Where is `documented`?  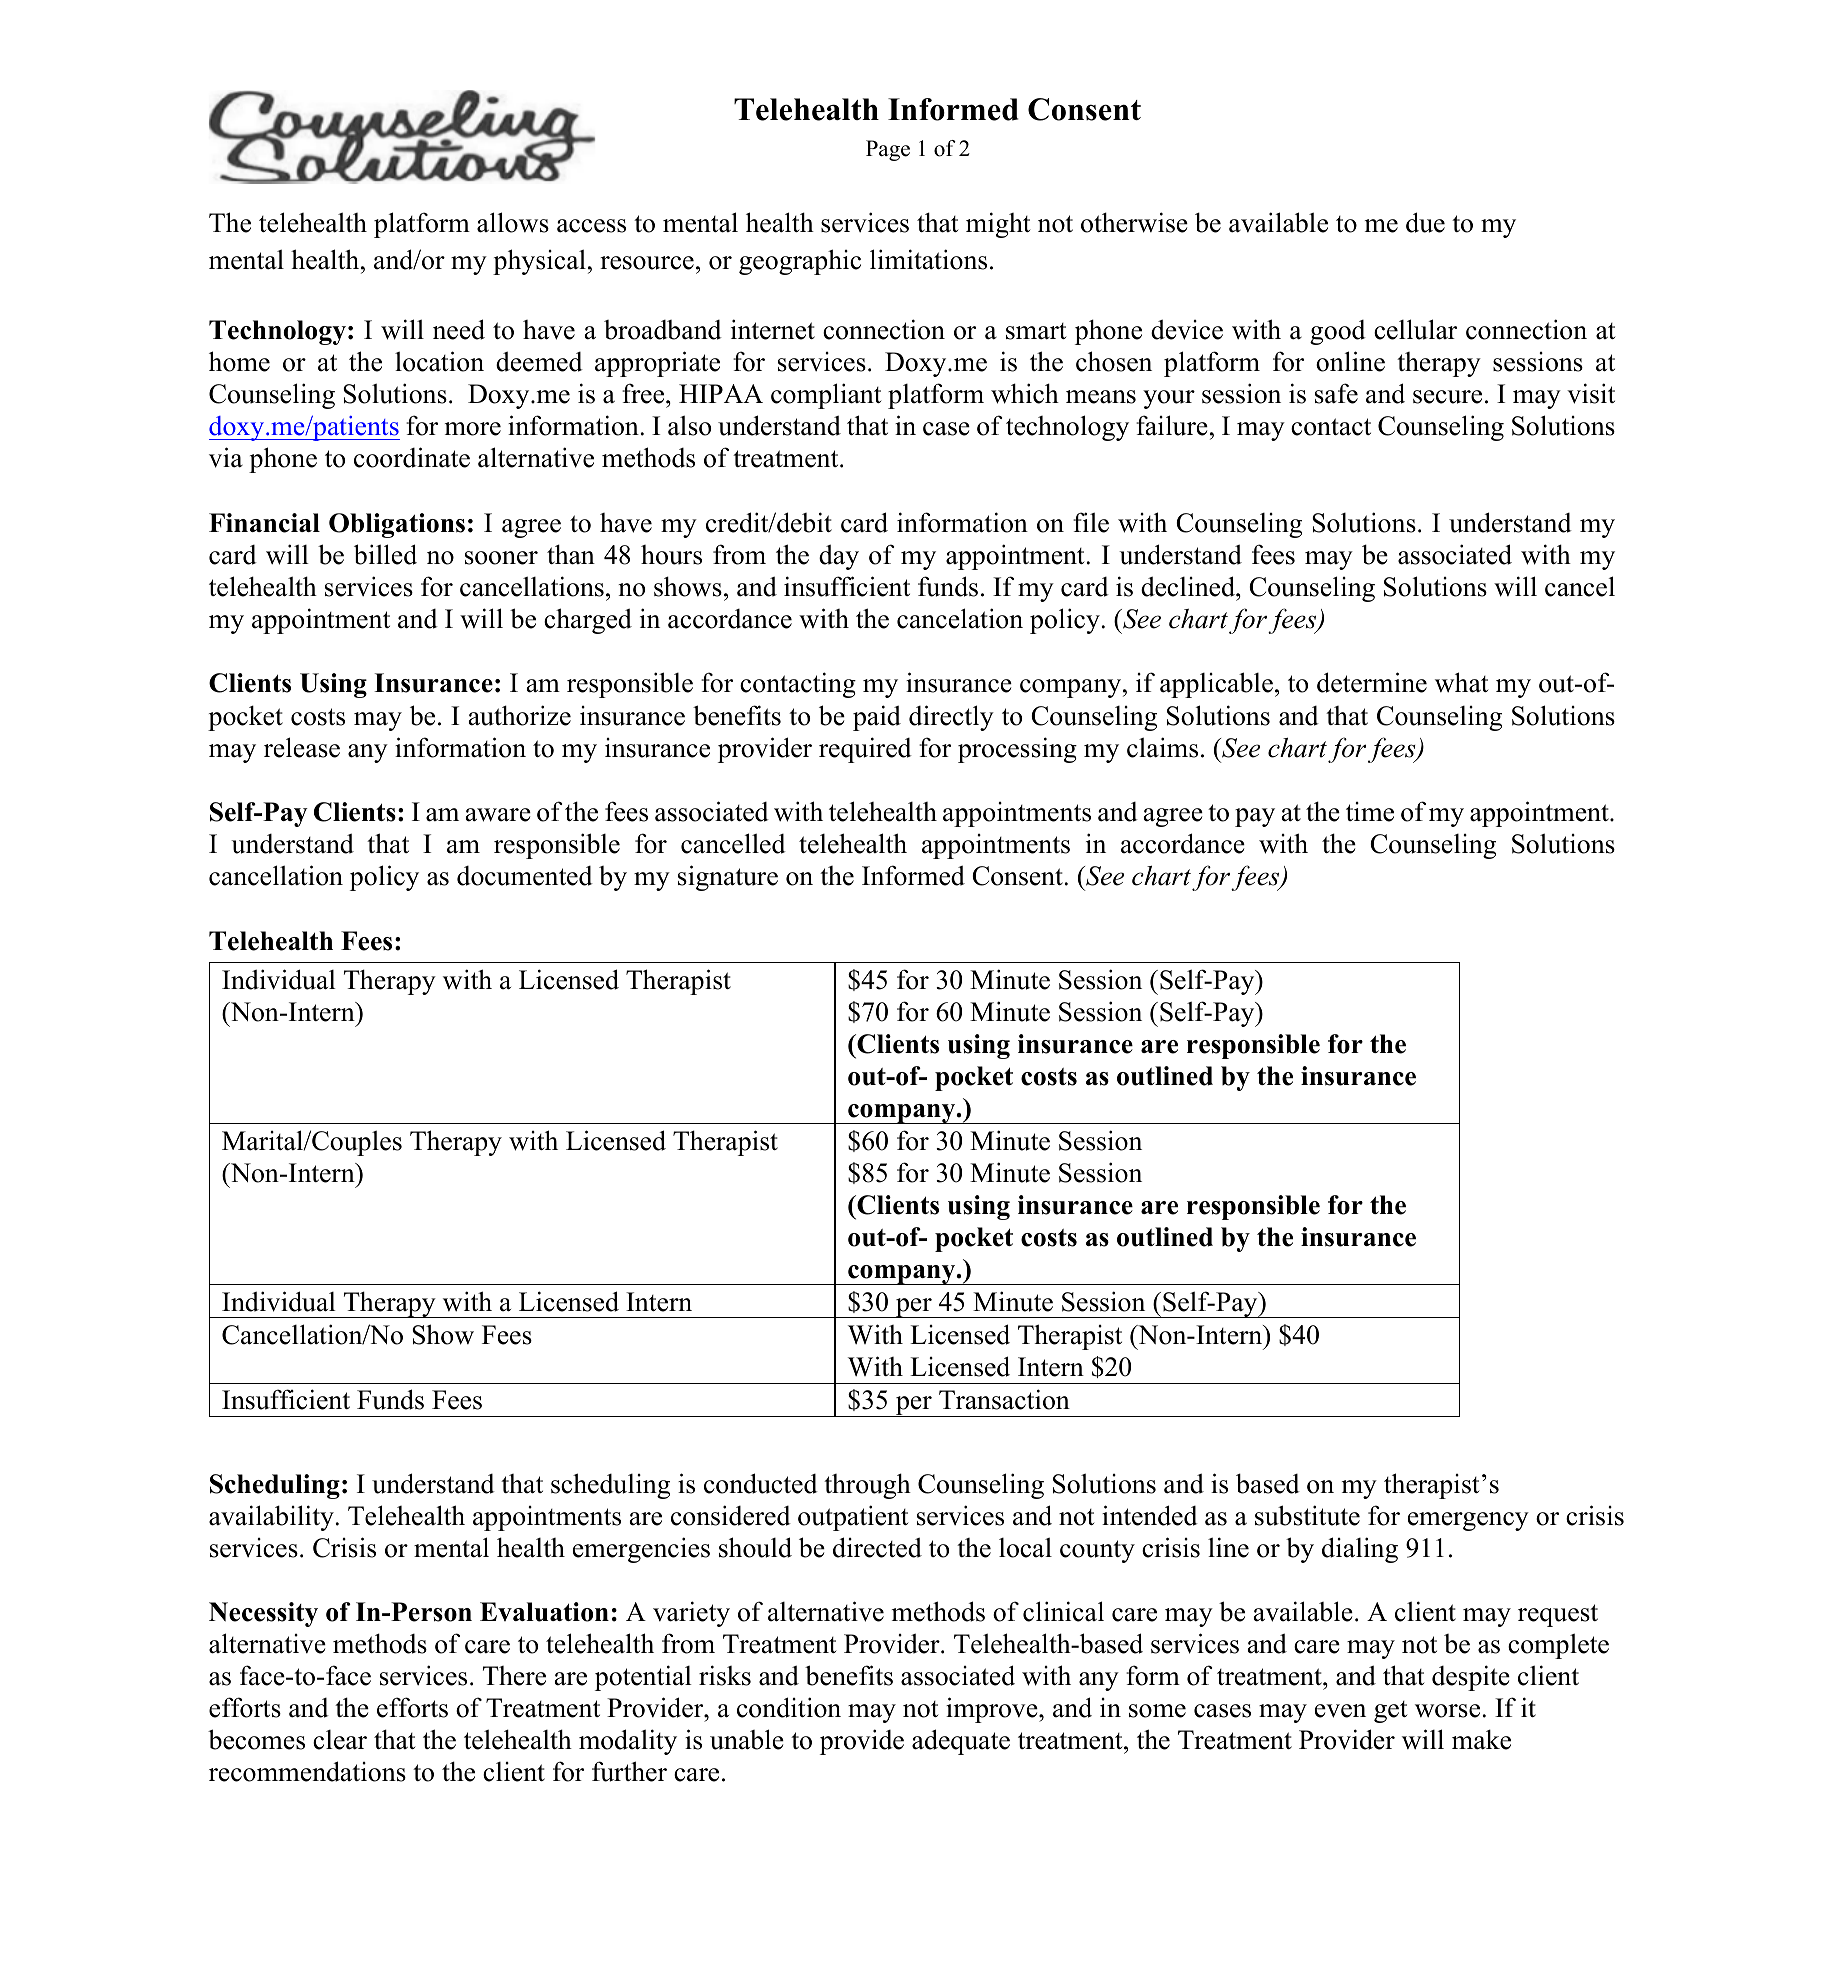 documented is located at coordinates (525, 876).
